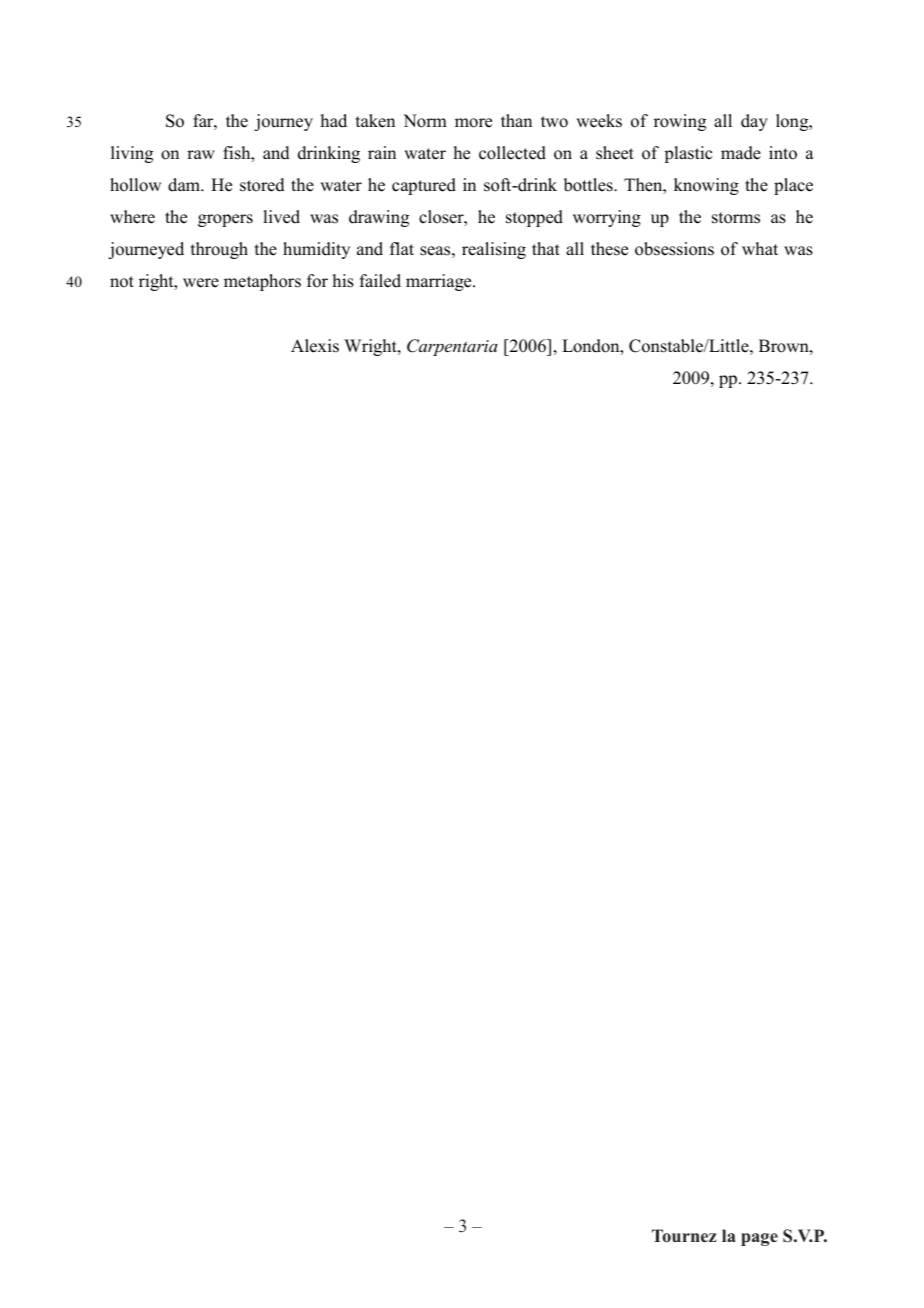 This screenshot has width=924, height=1308. What do you see at coordinates (452, 347) in the screenshot?
I see `Carpentaria` at bounding box center [452, 347].
